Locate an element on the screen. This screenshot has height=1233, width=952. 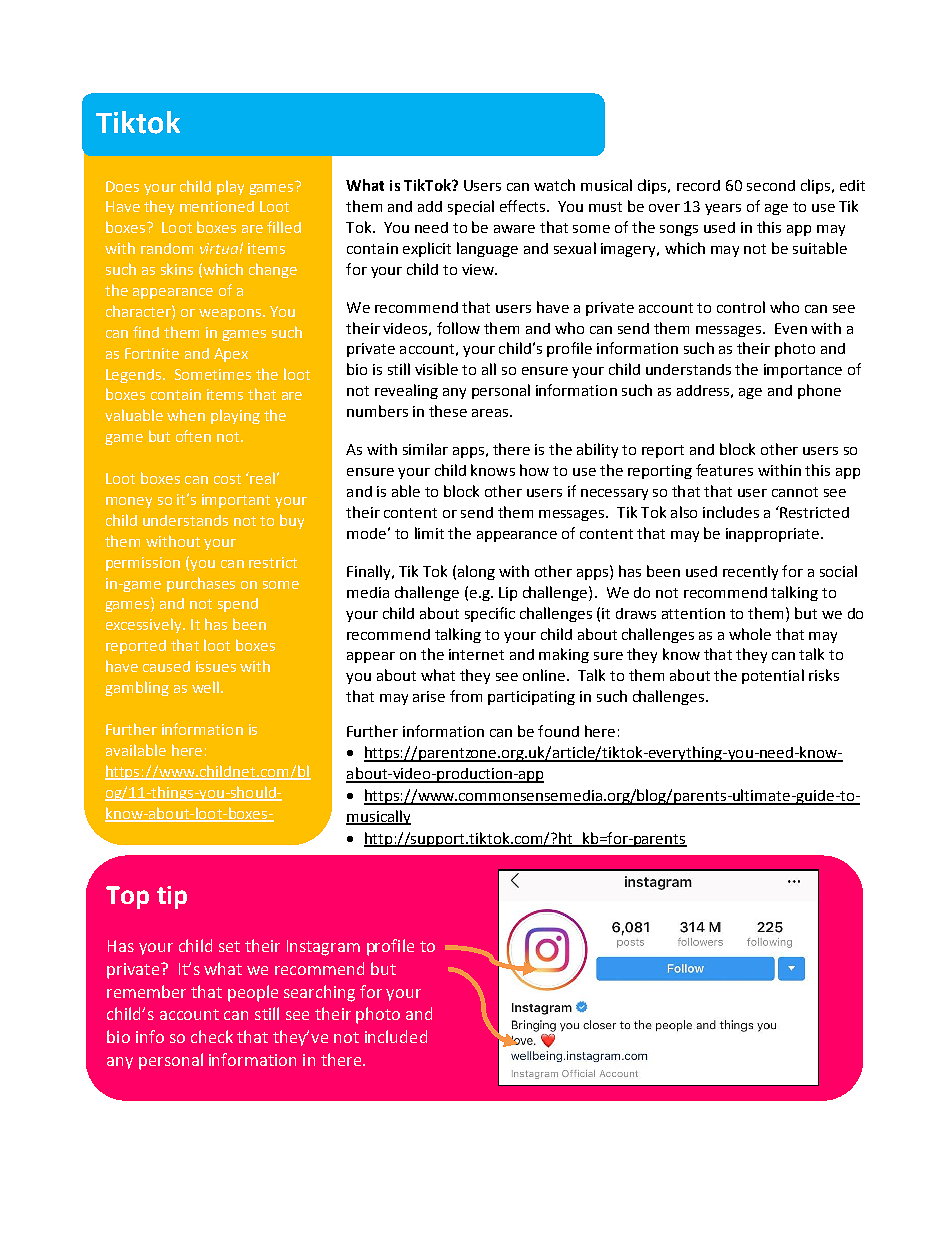
potential is located at coordinates (773, 676).
